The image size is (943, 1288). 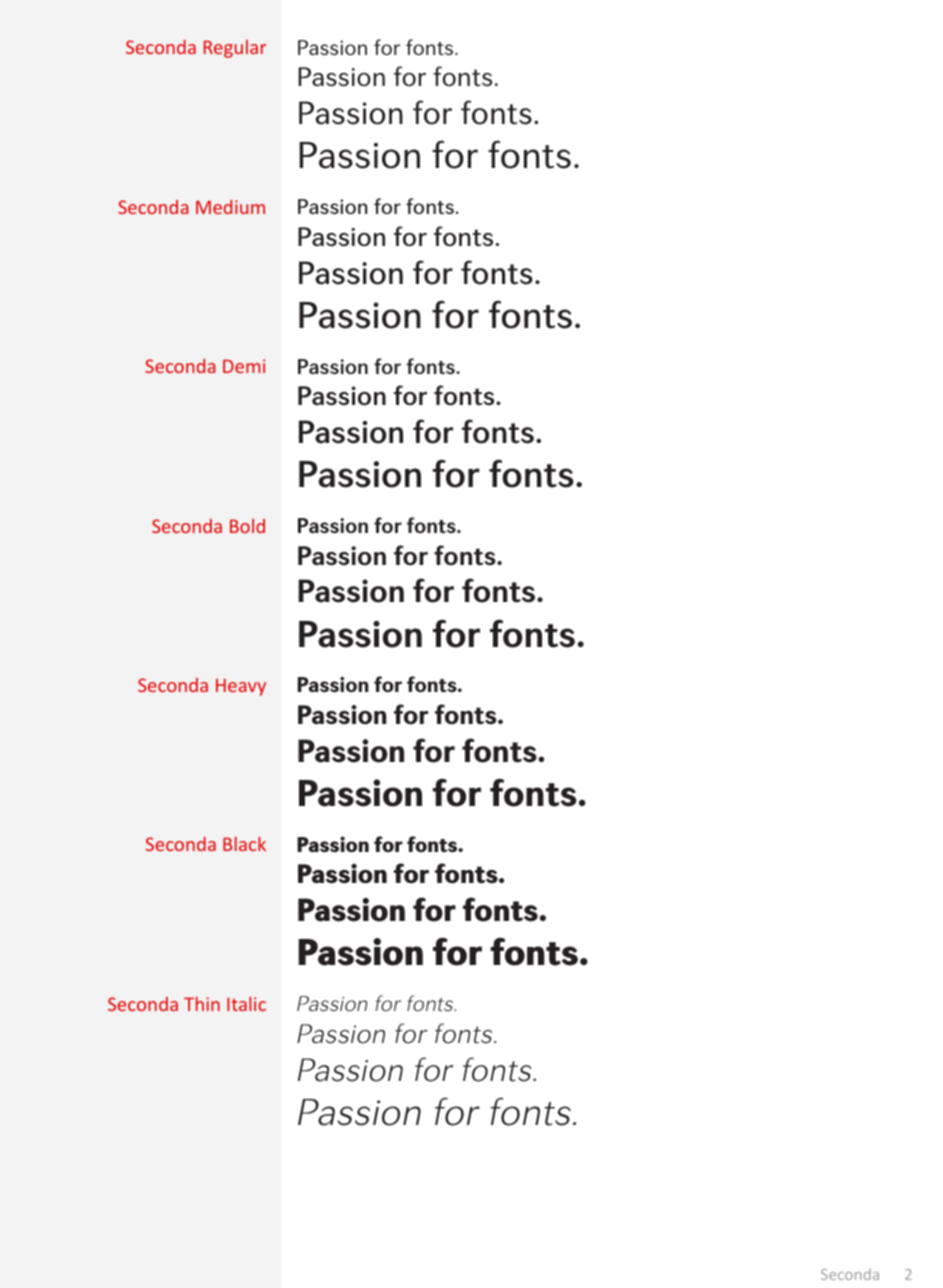 I want to click on Medium, so click(x=230, y=207).
